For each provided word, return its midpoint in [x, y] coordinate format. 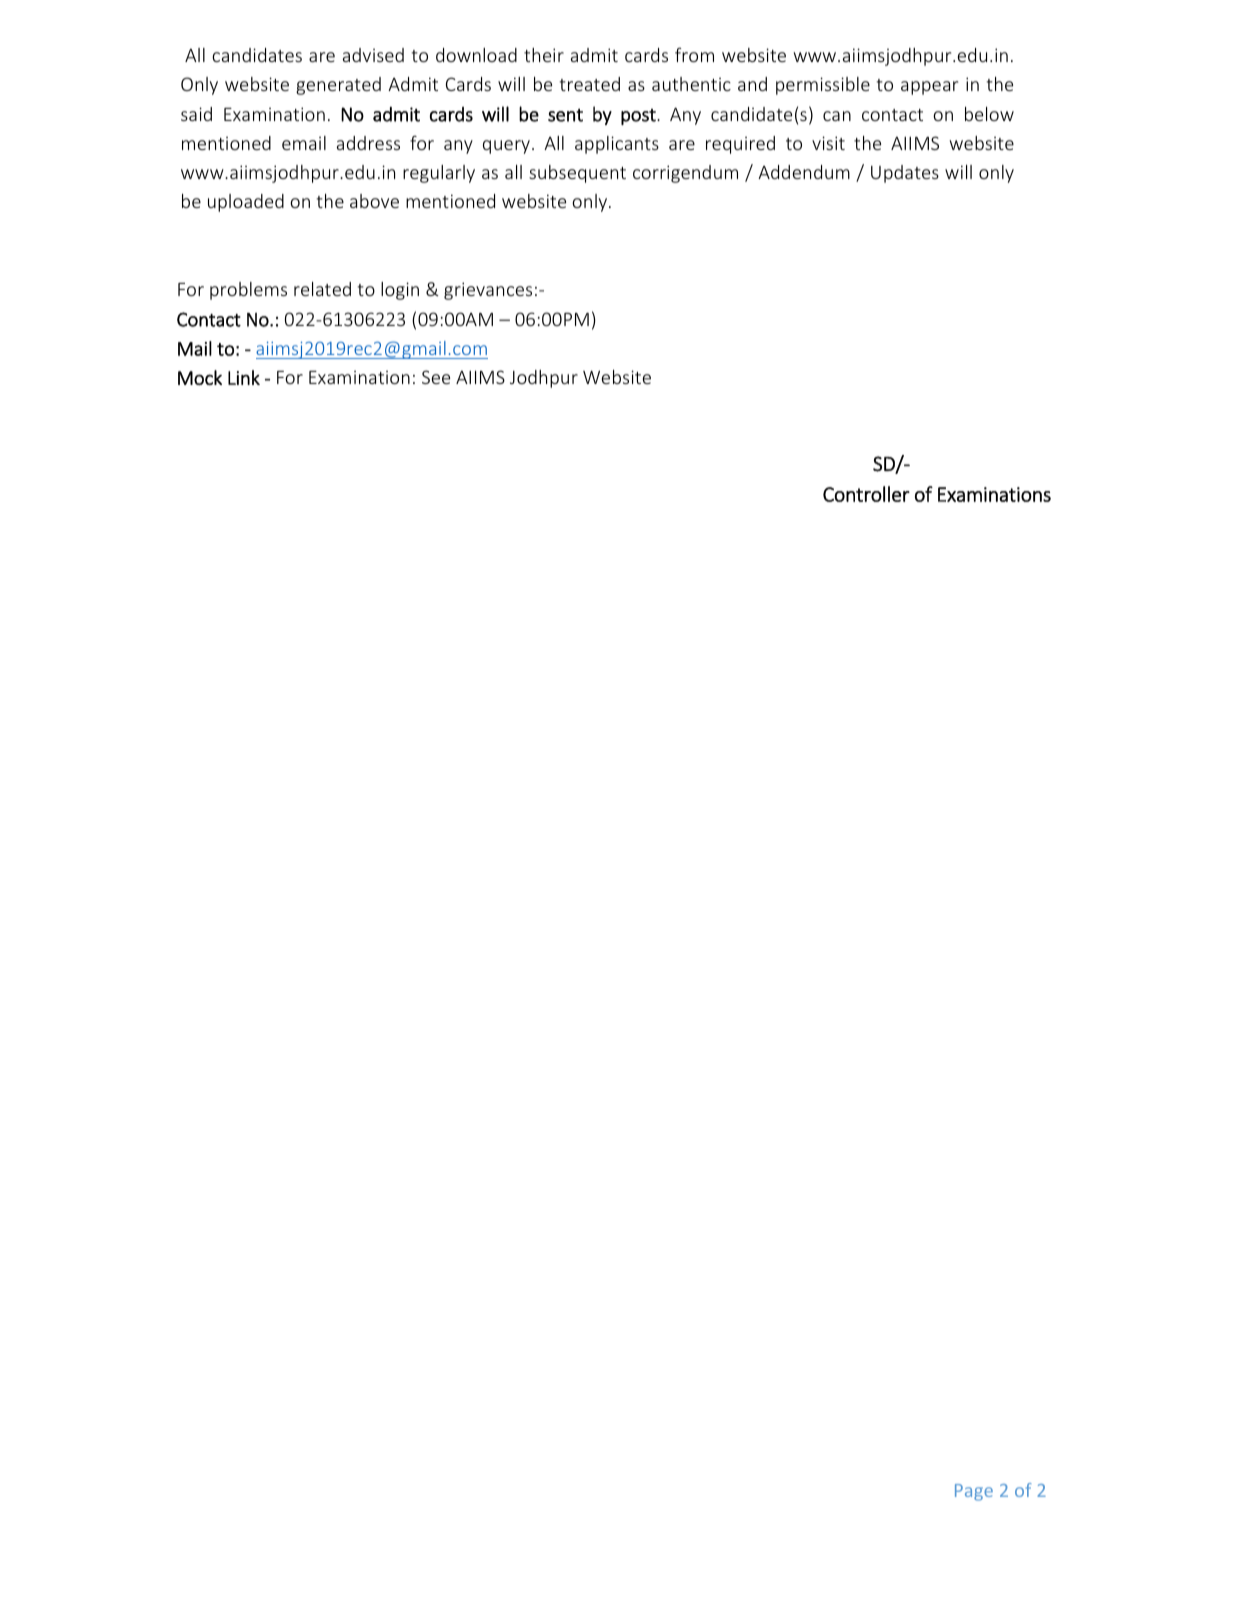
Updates [905, 174]
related [322, 289]
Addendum [804, 172]
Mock [200, 377]
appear [929, 88]
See [436, 377]
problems [248, 291]
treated [590, 84]
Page [974, 1492]
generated [338, 86]
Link [244, 377]
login [400, 291]
